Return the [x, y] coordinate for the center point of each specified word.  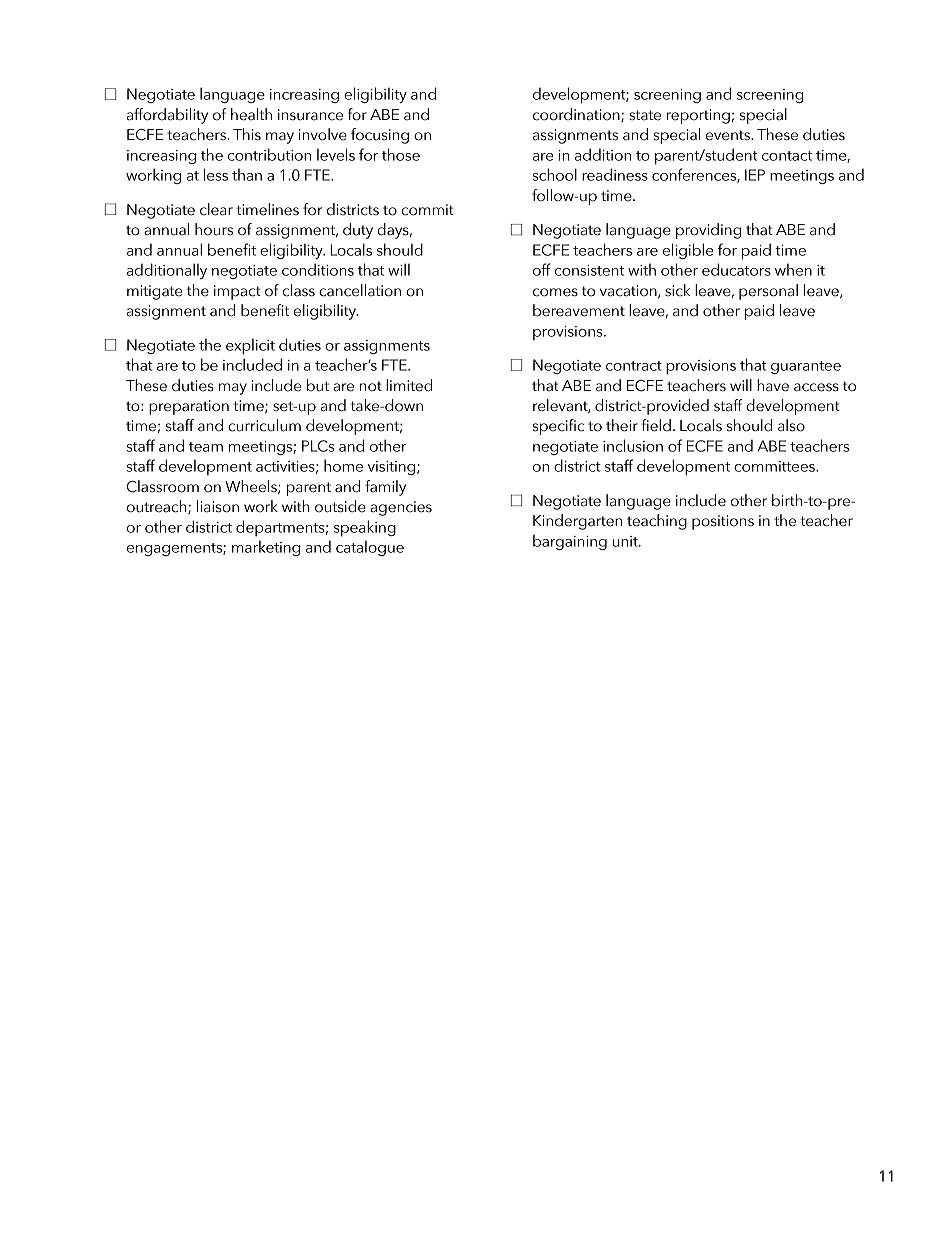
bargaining [570, 542]
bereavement [579, 310]
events [729, 135]
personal [768, 292]
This [247, 134]
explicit [250, 347]
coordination [577, 115]
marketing [266, 548]
